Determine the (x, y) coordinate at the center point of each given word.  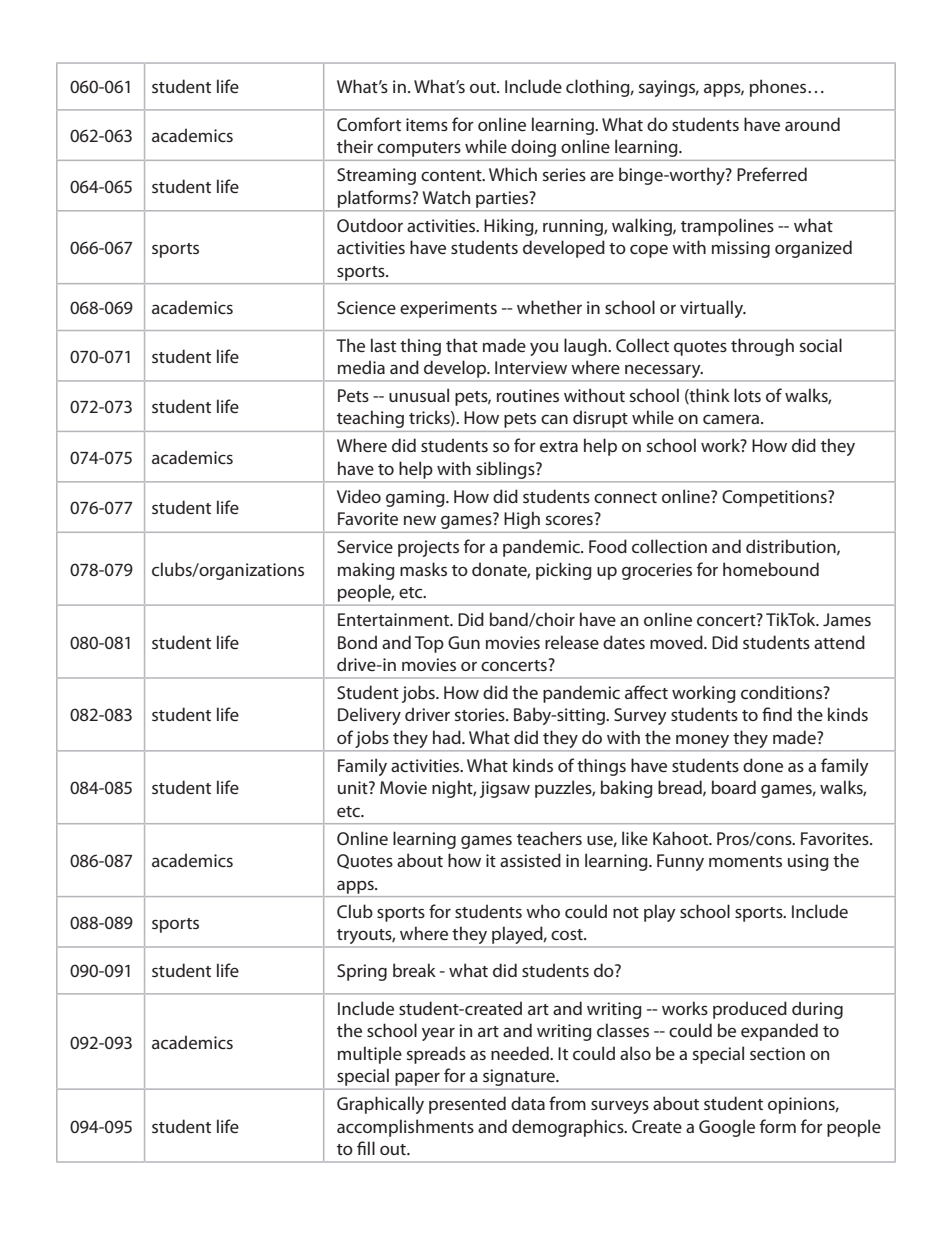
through (762, 347)
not (626, 912)
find (777, 714)
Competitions (775, 498)
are (602, 176)
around (812, 124)
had (448, 737)
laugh (586, 347)
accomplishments (405, 1128)
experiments (448, 309)
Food (608, 546)
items (427, 124)
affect (646, 692)
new (420, 520)
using (808, 862)
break (414, 970)
